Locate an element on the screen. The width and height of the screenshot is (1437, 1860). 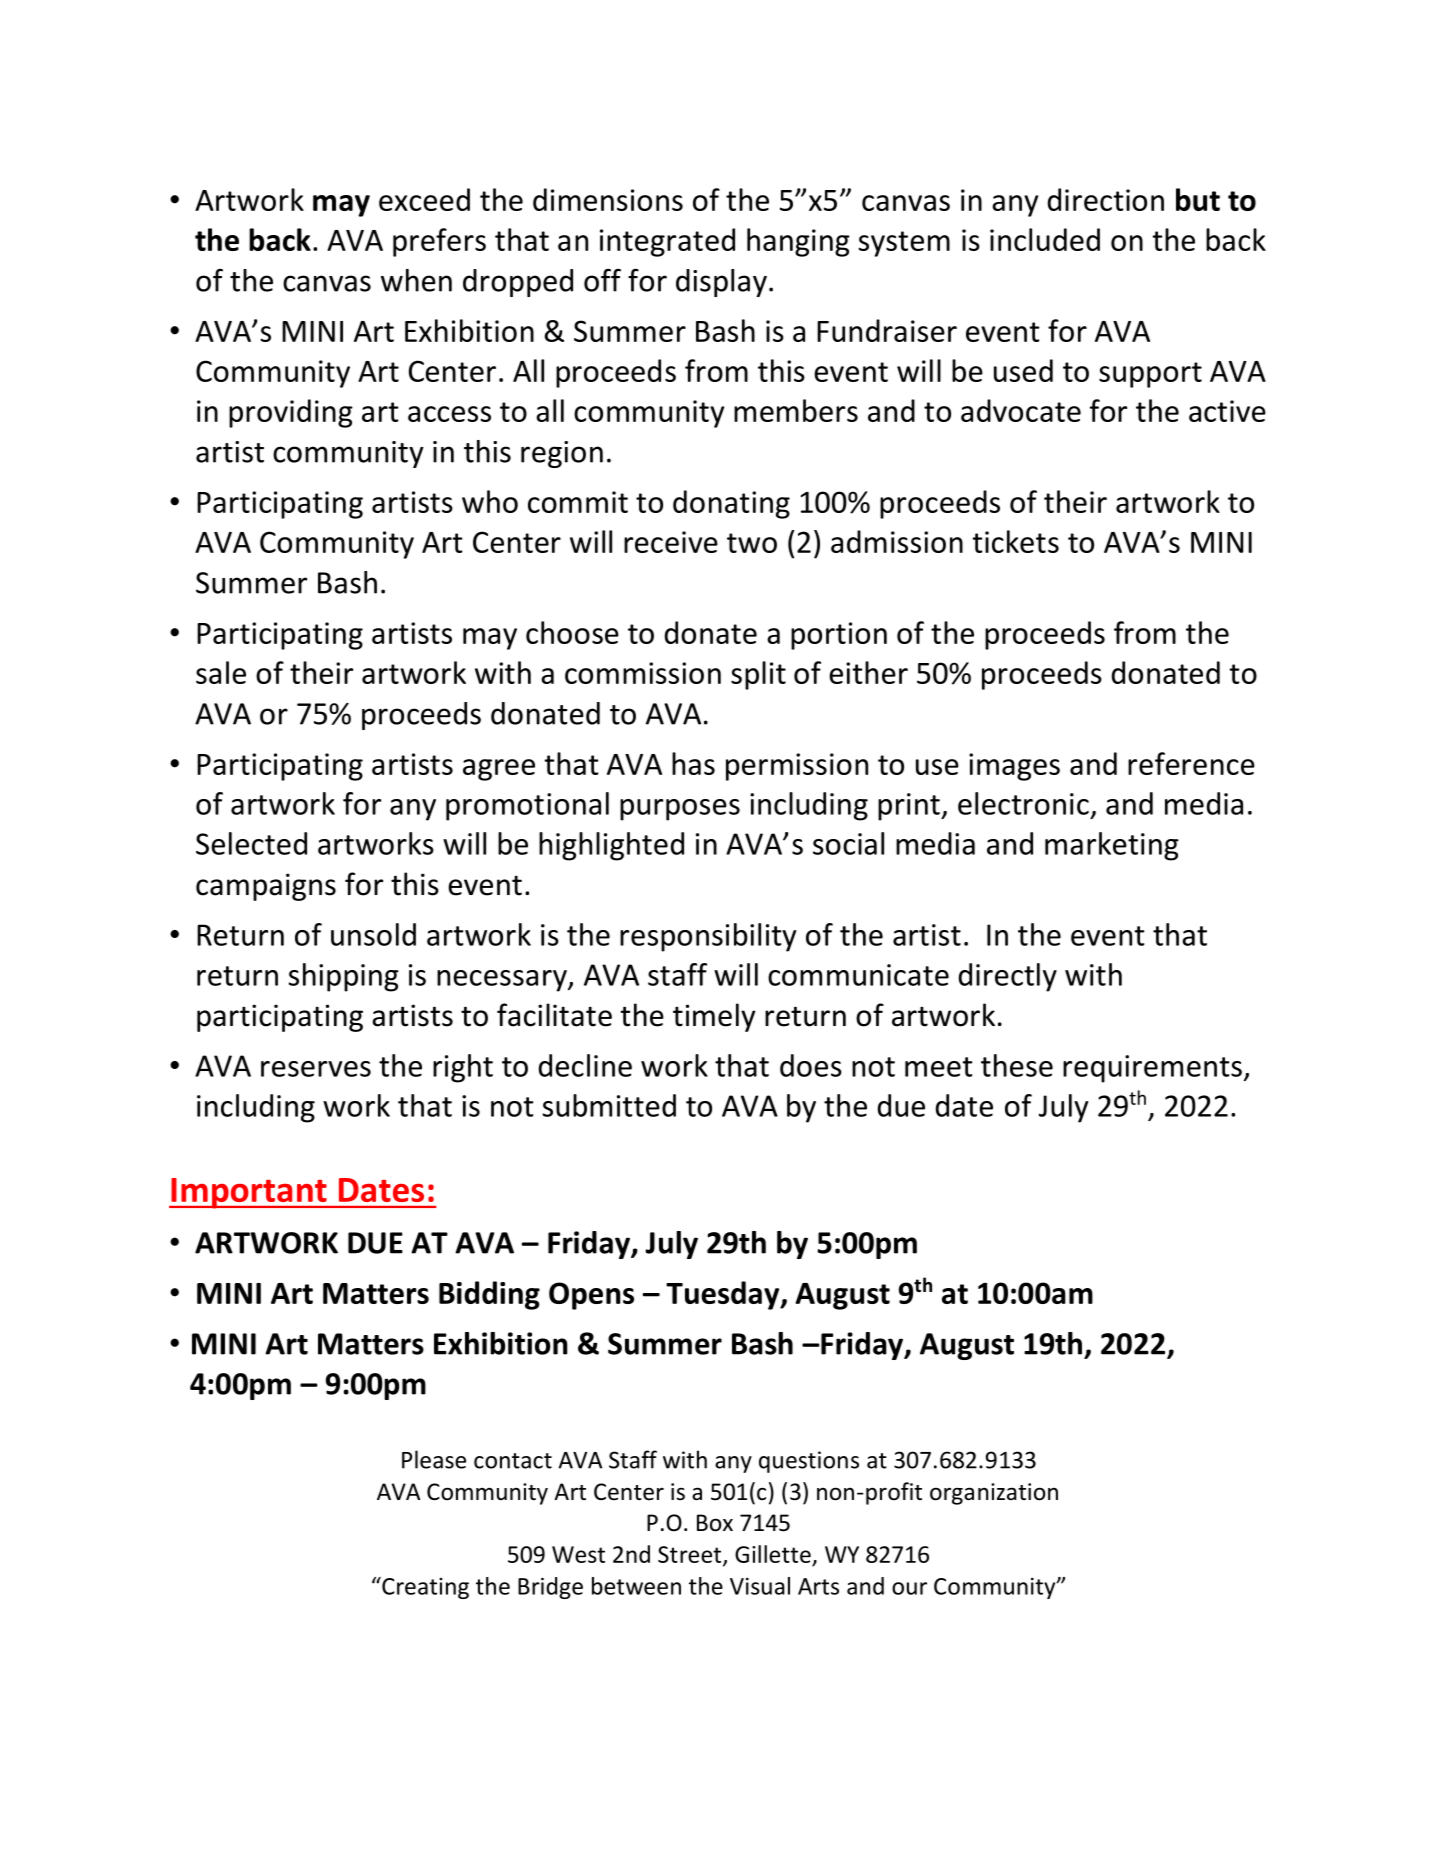
marketing is located at coordinates (1112, 846).
